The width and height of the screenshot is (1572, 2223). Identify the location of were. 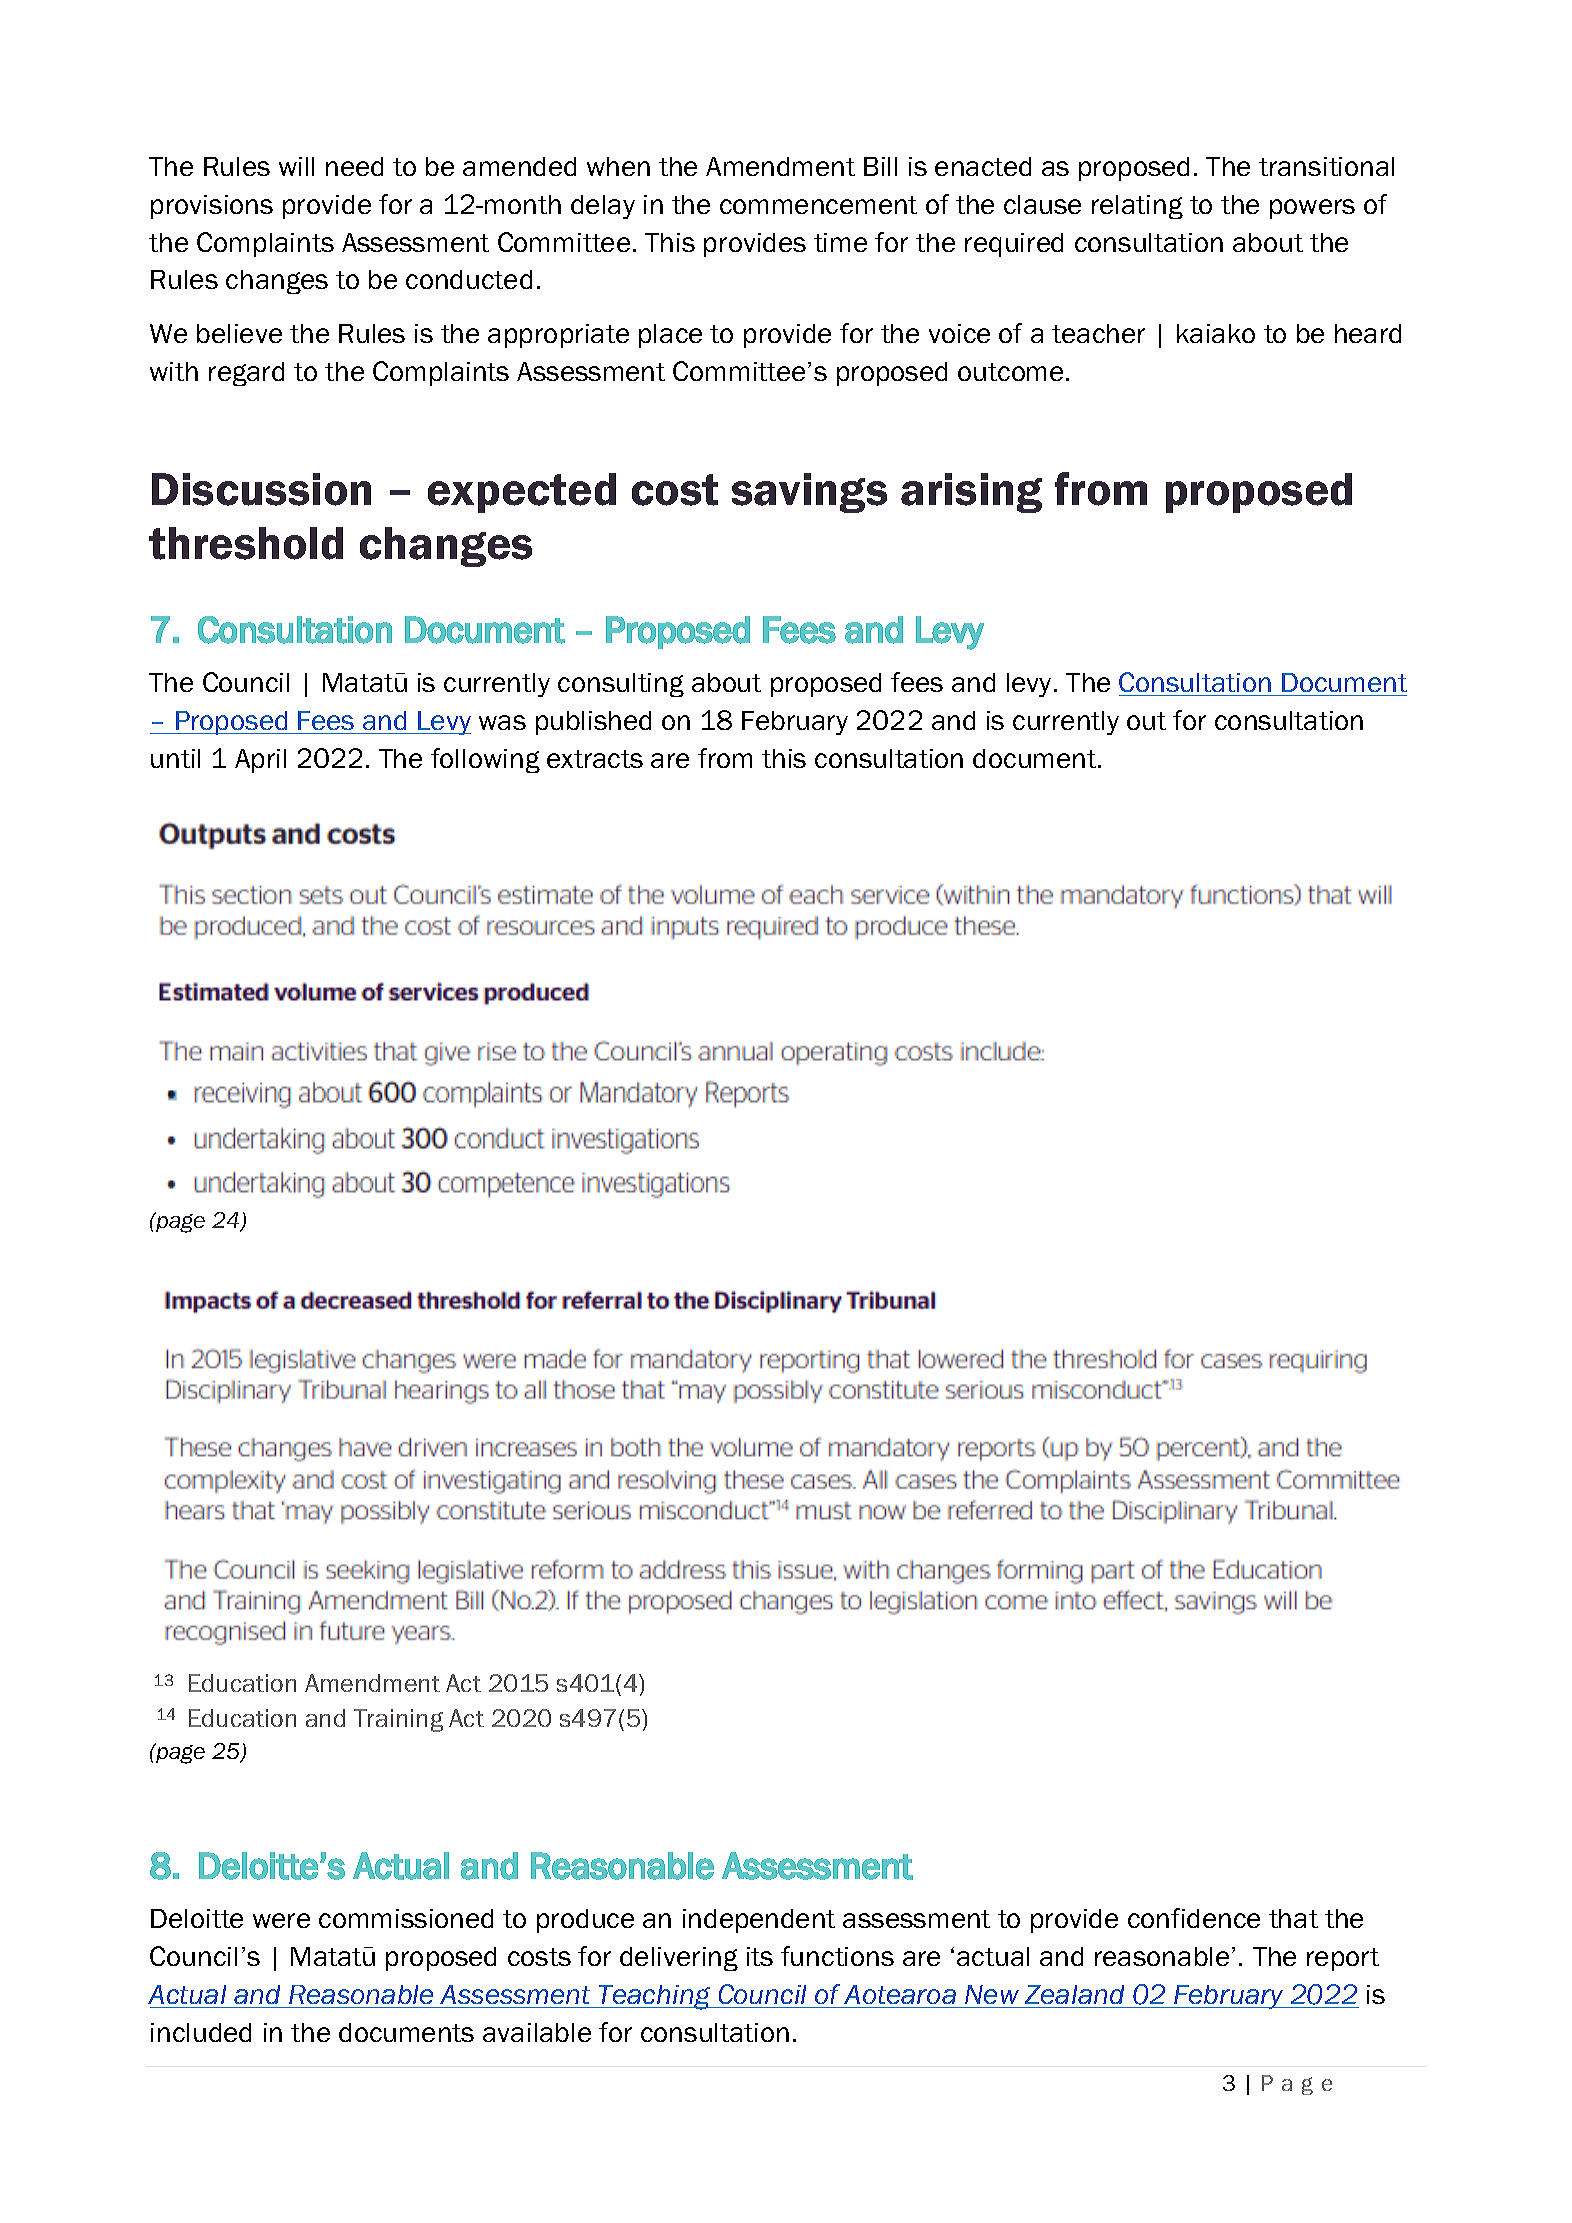
(281, 1920).
